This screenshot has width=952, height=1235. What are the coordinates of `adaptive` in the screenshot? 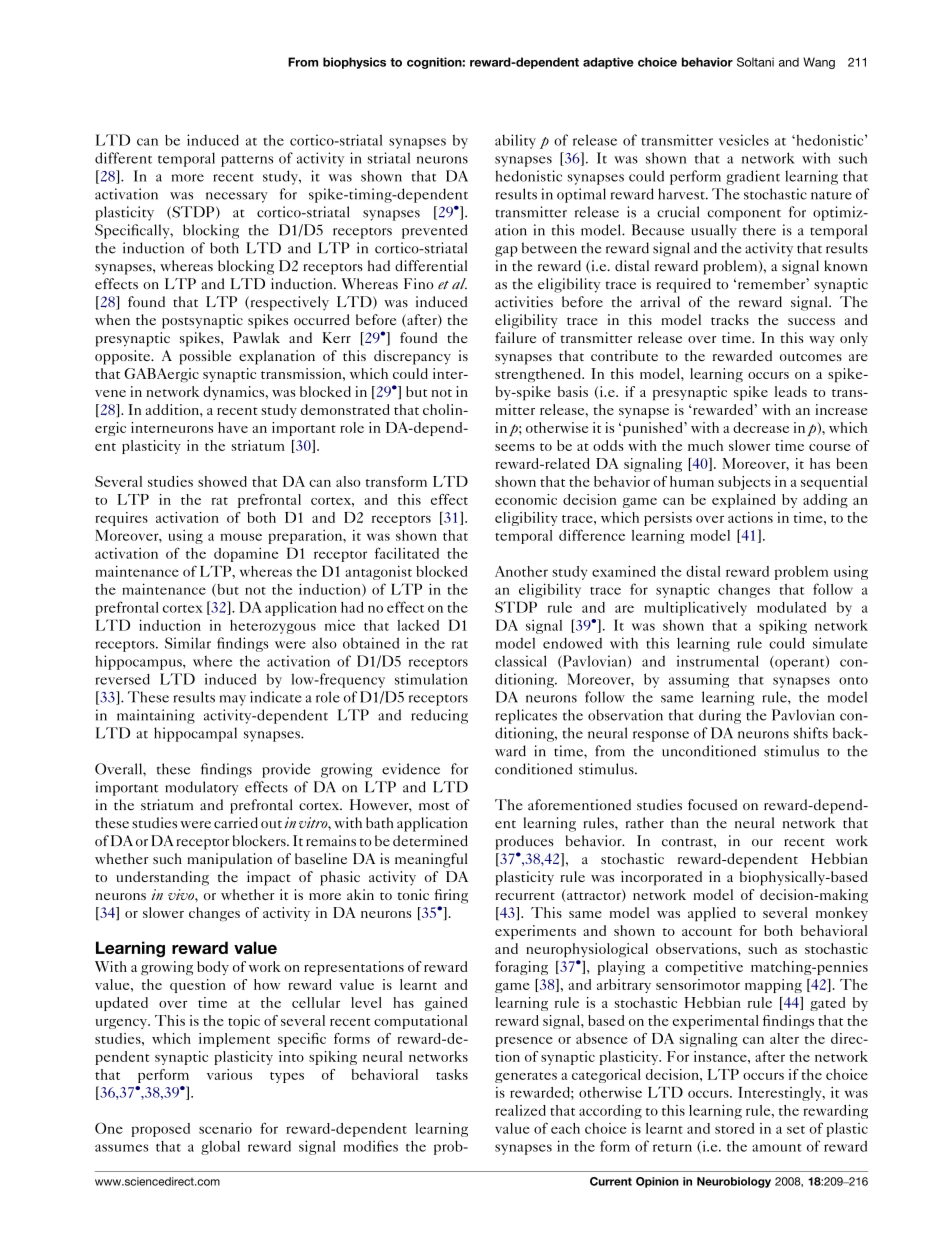 It's located at (608, 63).
